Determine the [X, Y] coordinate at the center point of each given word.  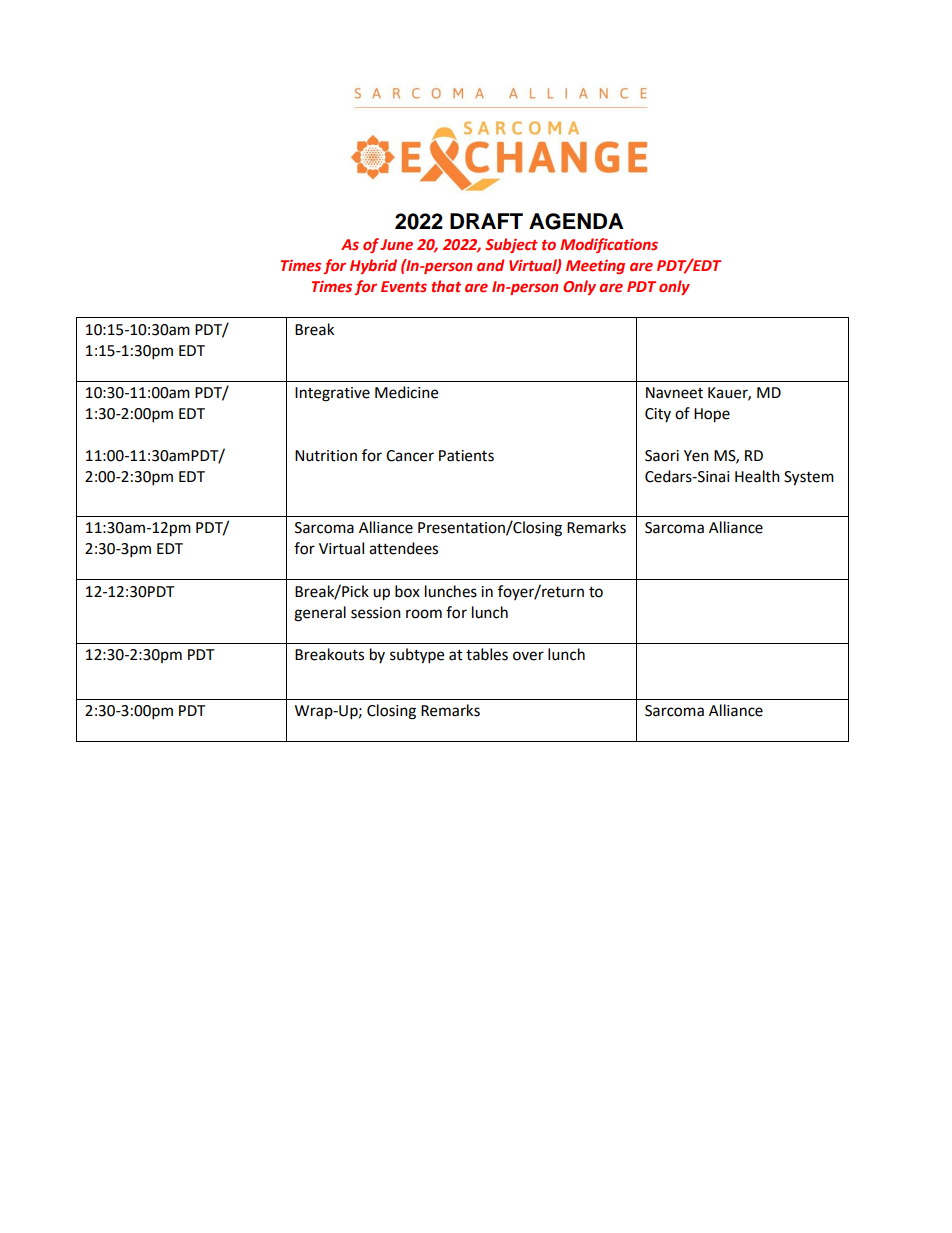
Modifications [609, 245]
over [528, 656]
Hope [712, 415]
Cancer [410, 456]
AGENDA [576, 221]
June [396, 245]
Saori [662, 456]
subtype [417, 656]
